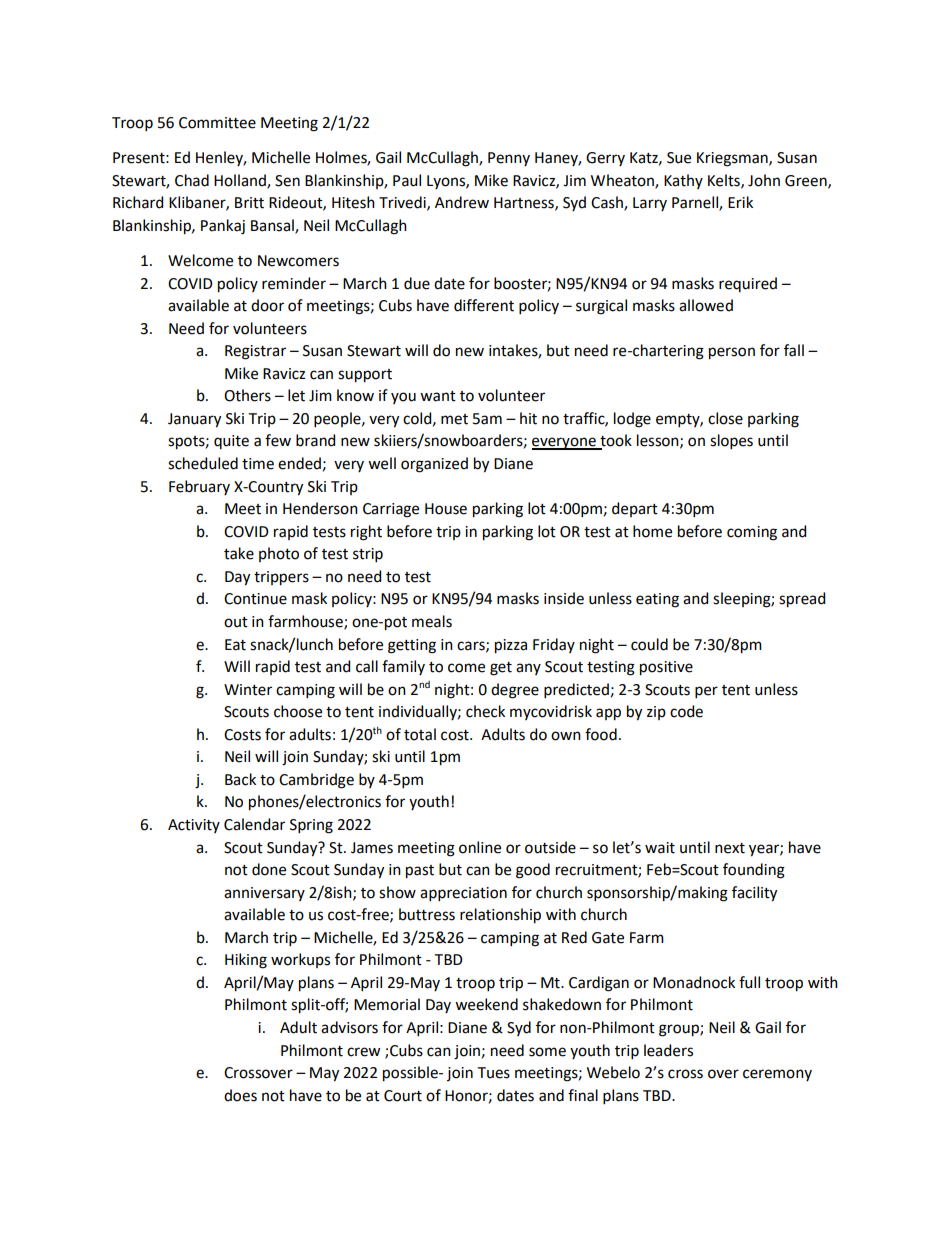 Image resolution: width=952 pixels, height=1233 pixels. What do you see at coordinates (725, 181) in the document?
I see `Kelts` at bounding box center [725, 181].
